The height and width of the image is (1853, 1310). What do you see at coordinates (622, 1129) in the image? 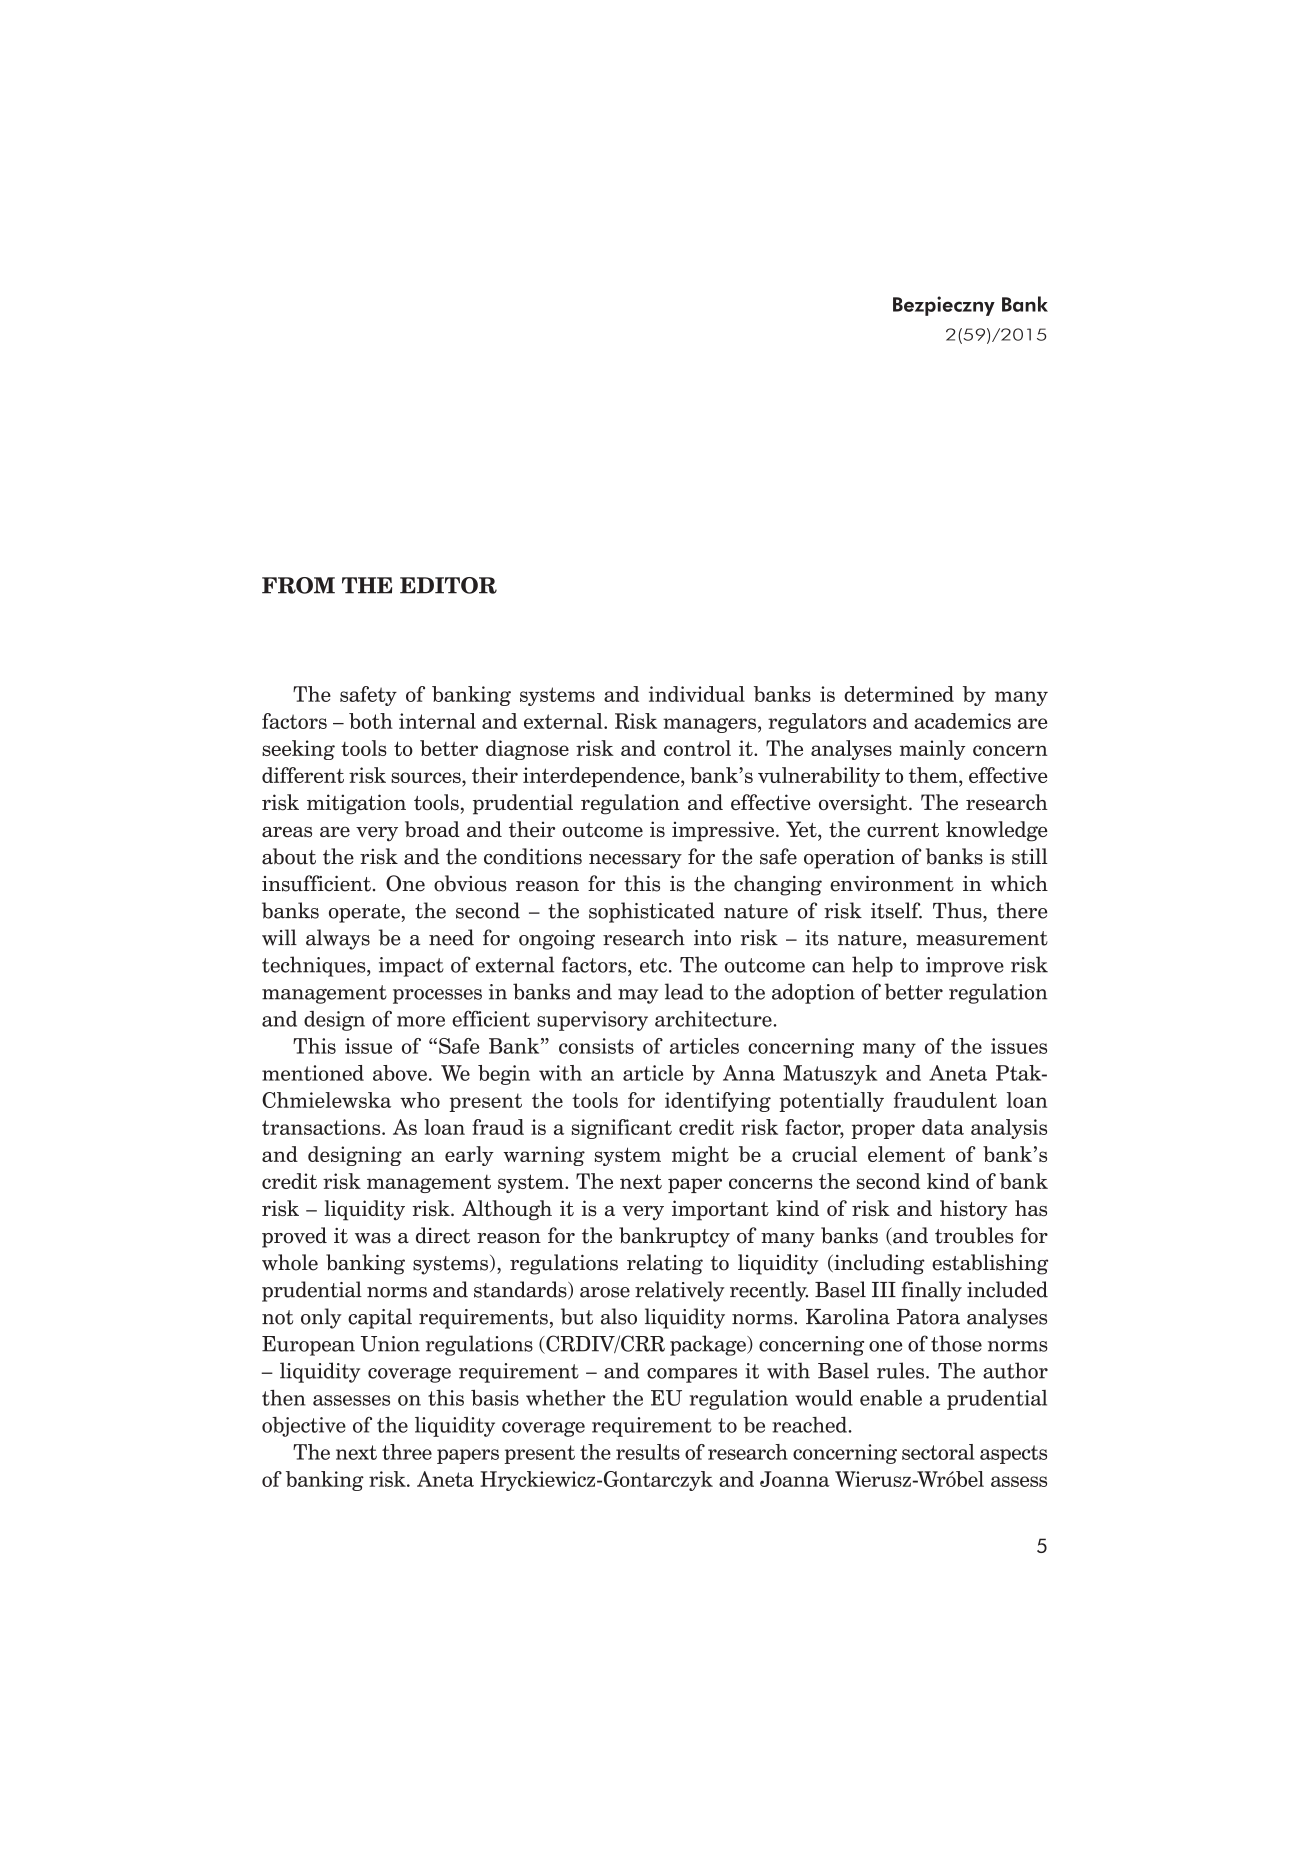
I see `significant` at bounding box center [622, 1129].
